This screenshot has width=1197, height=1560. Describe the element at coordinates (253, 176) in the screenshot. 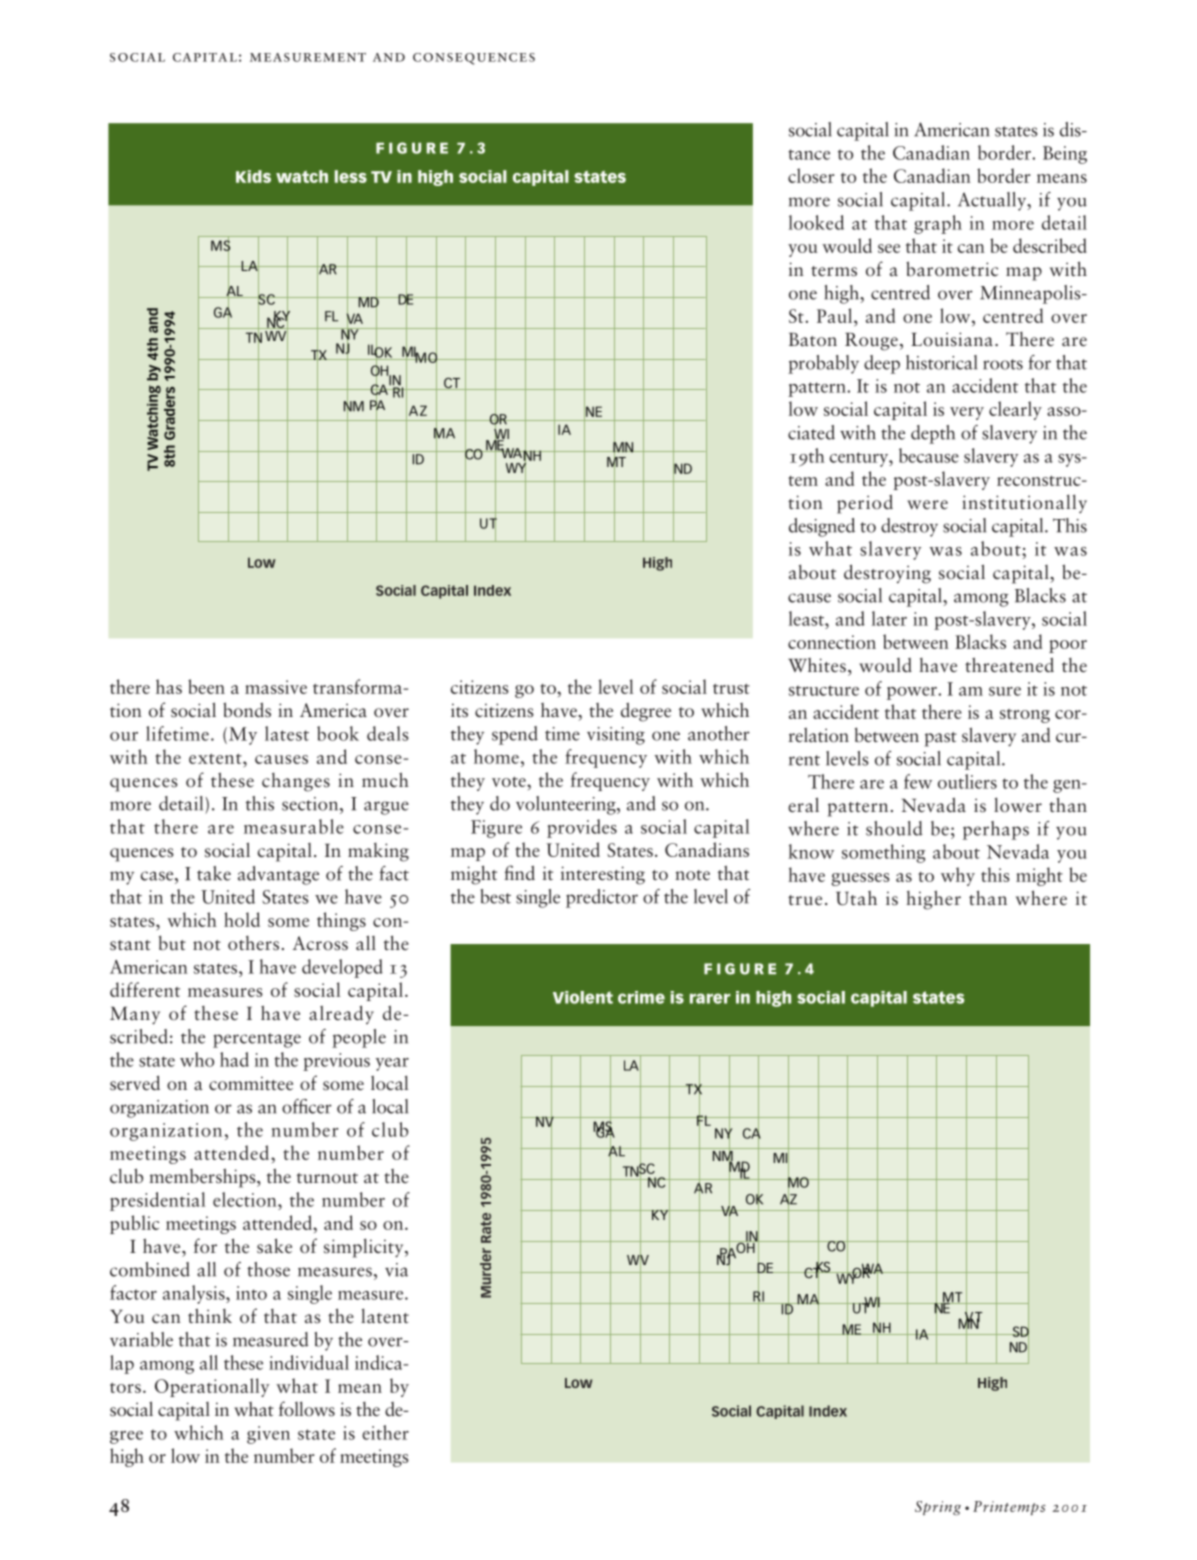

I see `Kids` at that location.
